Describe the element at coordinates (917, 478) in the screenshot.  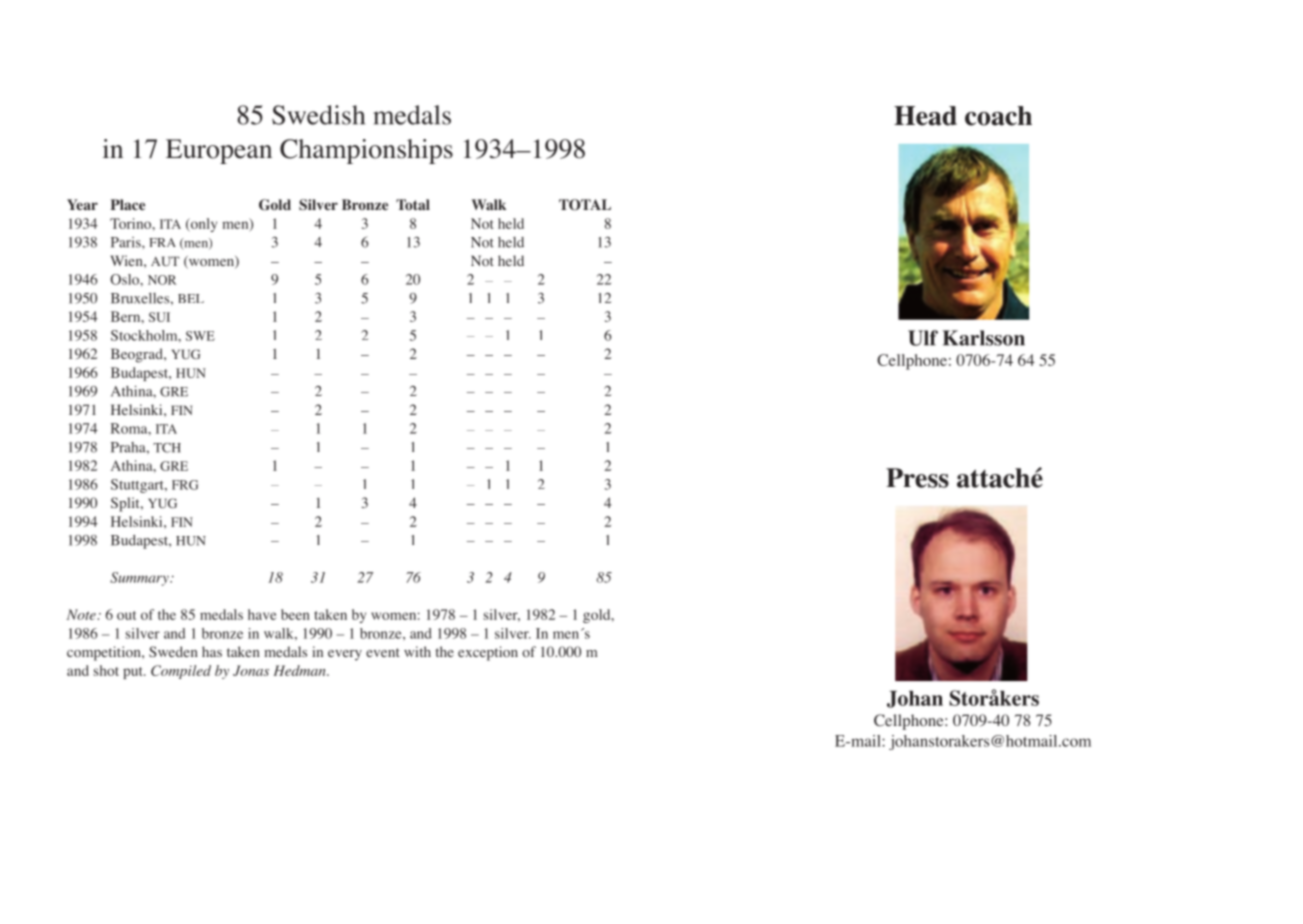
I see `Press` at that location.
